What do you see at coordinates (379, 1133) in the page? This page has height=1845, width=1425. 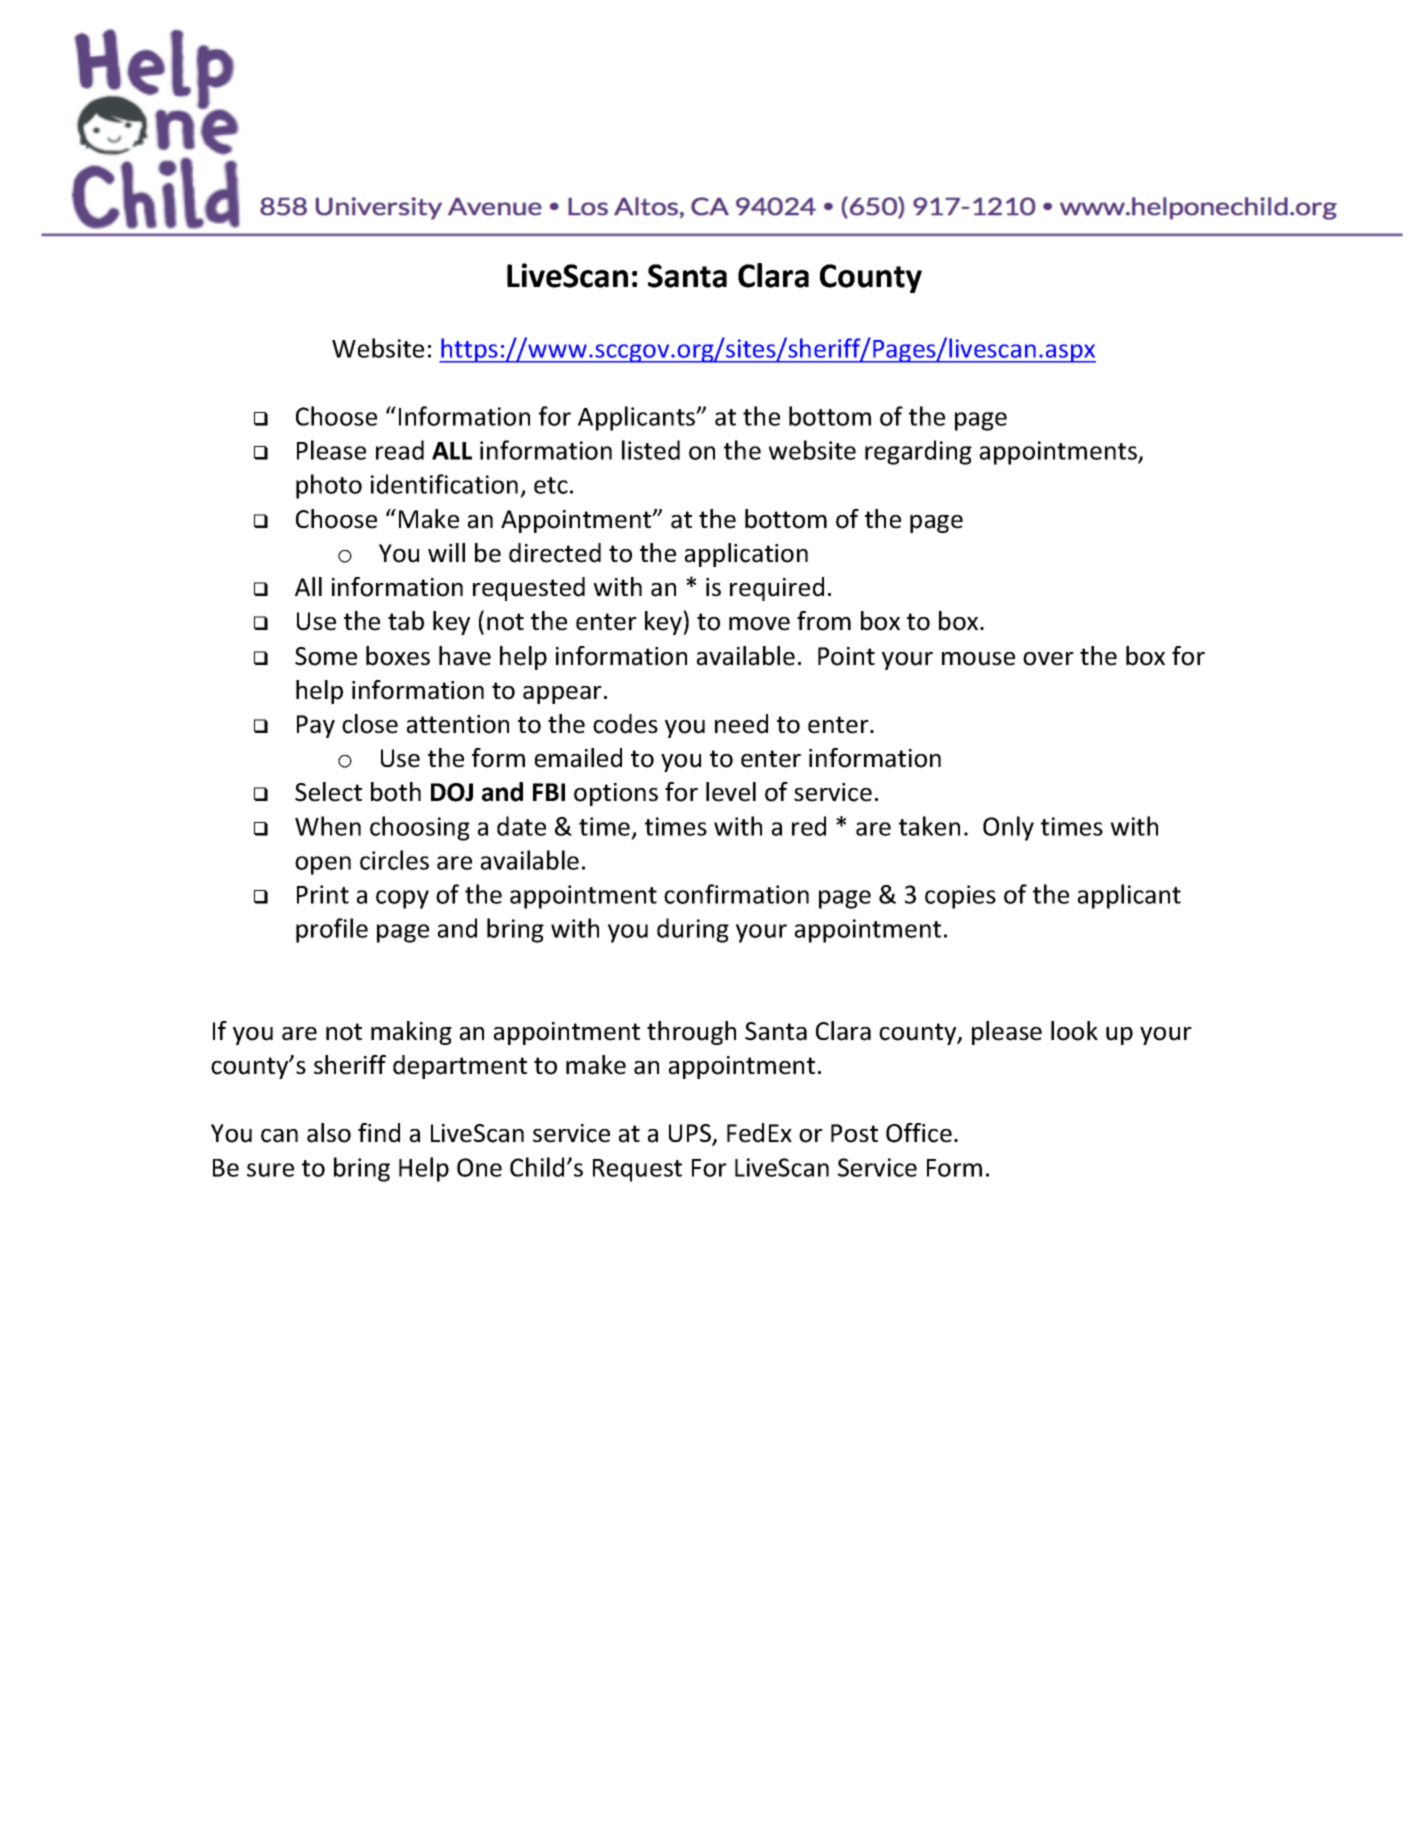 I see `find` at bounding box center [379, 1133].
